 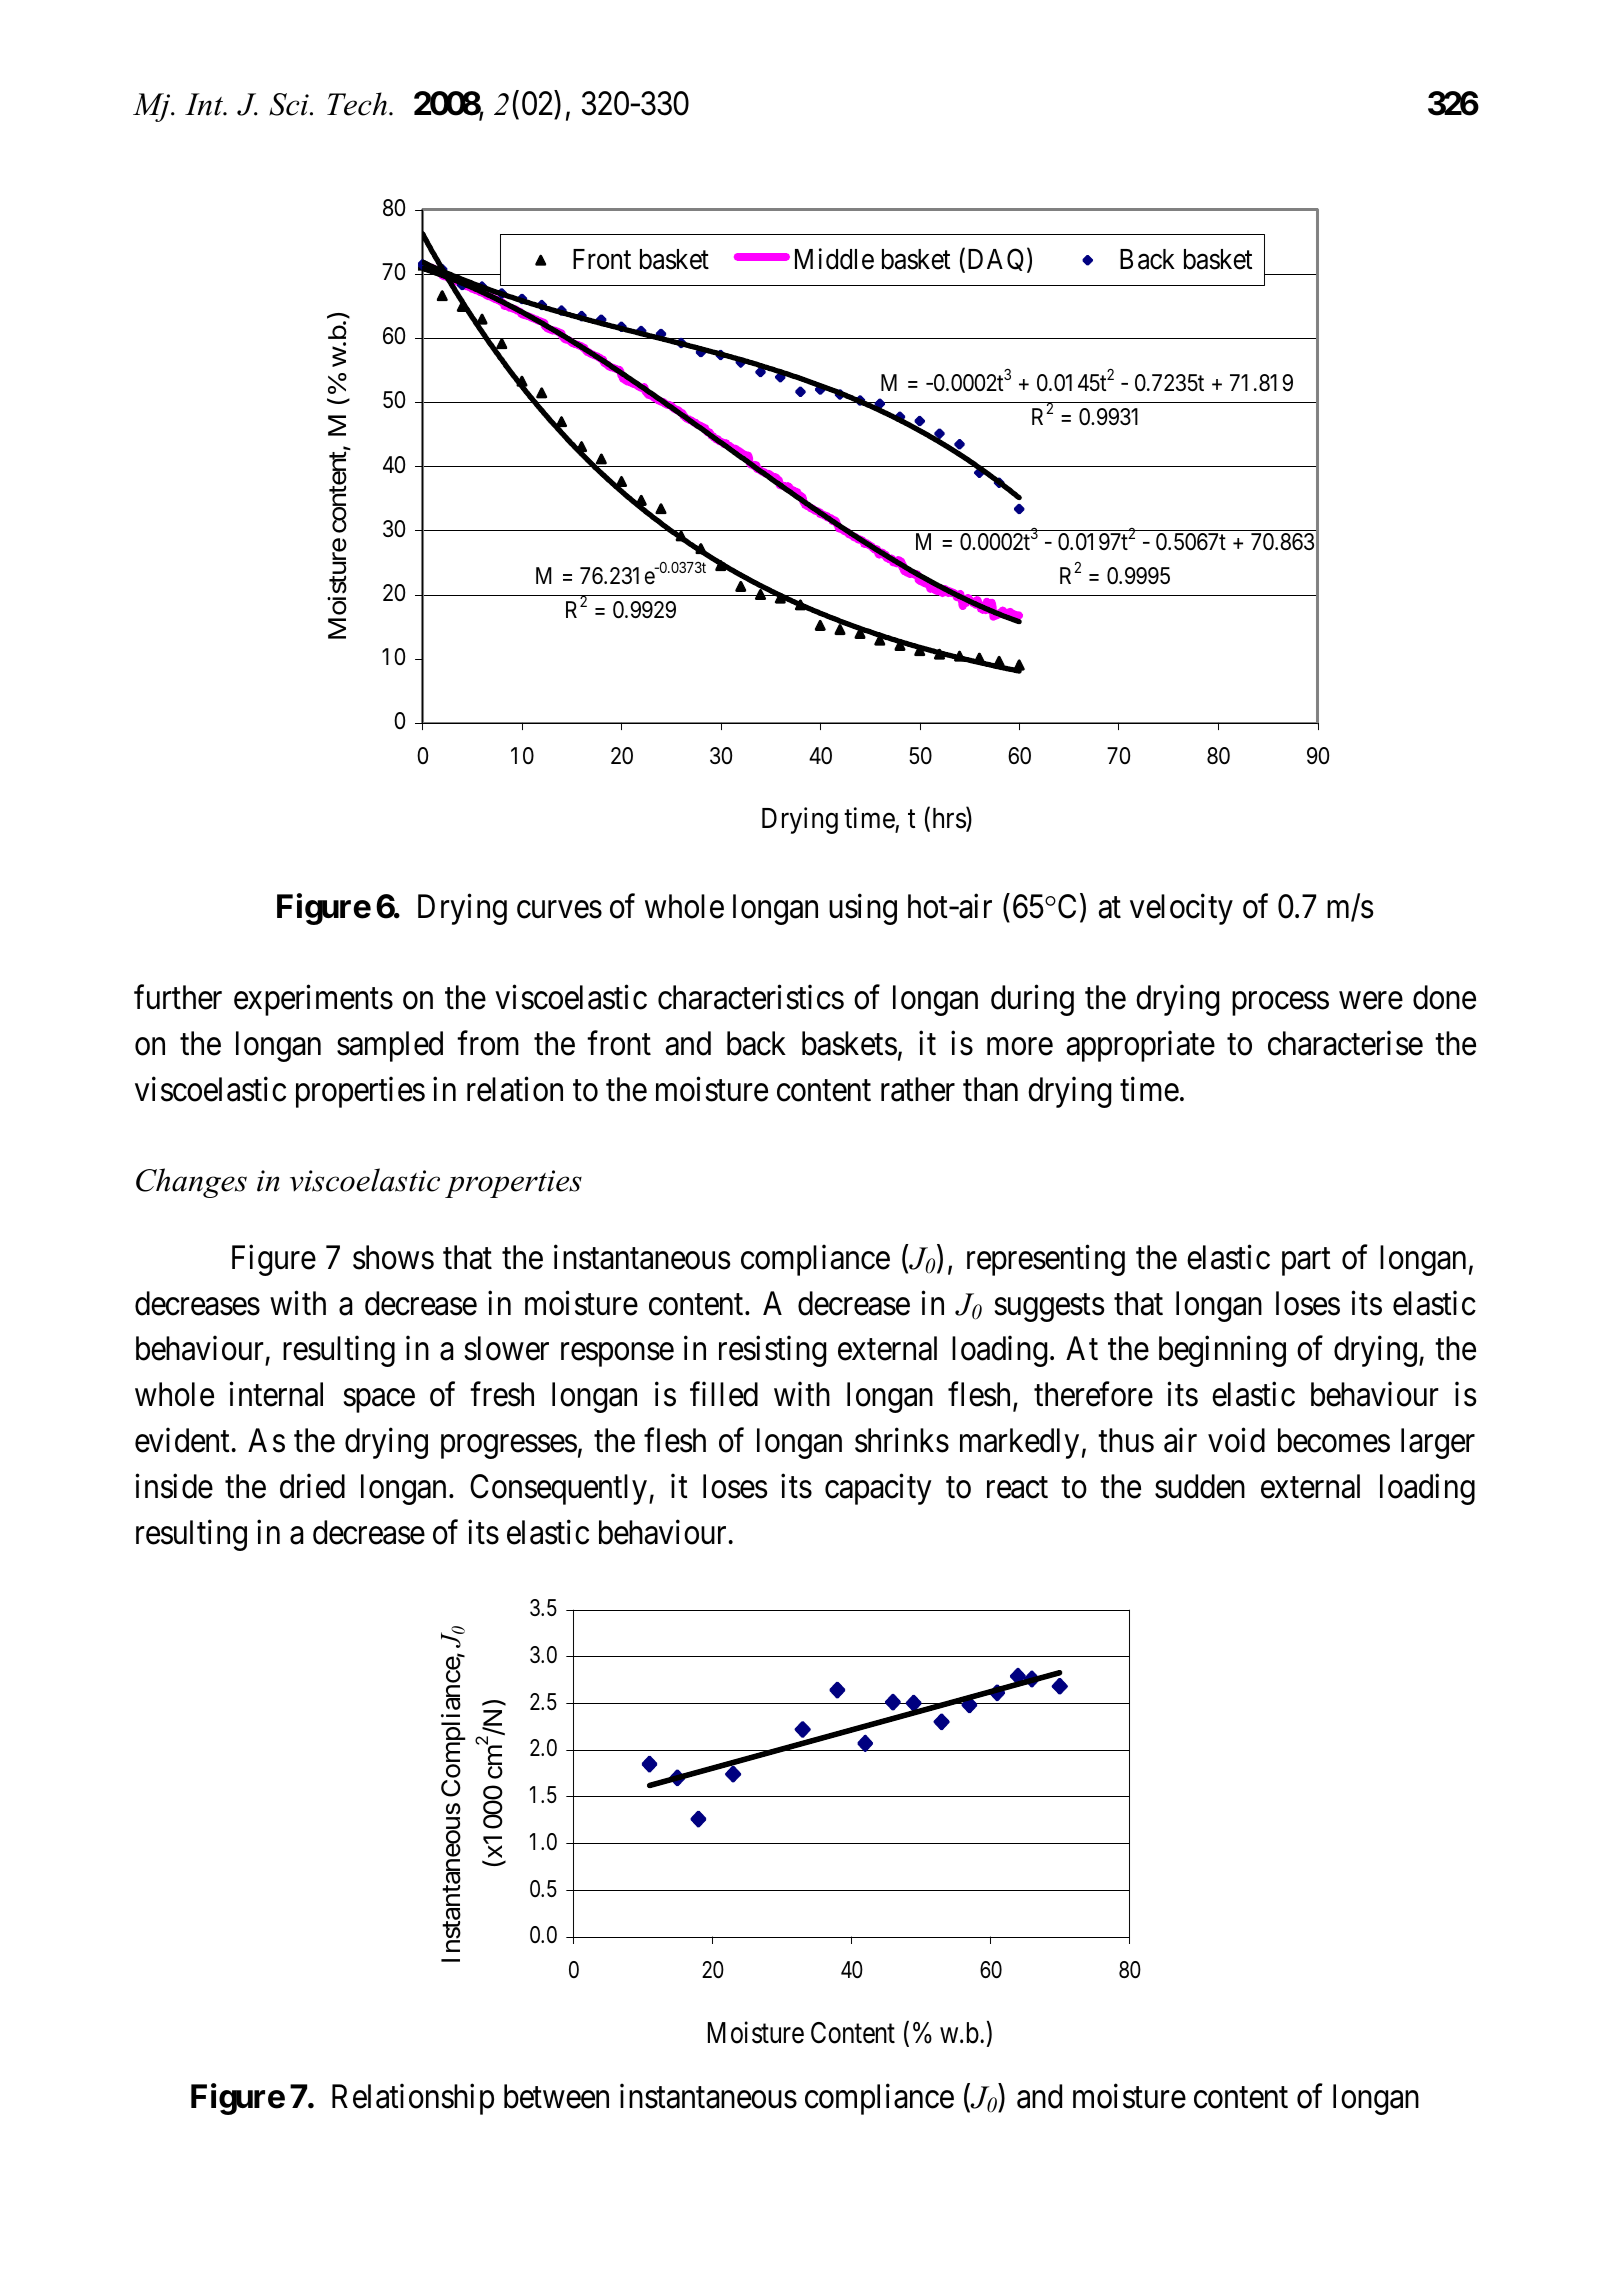 What do you see at coordinates (863, 909) in the image?
I see `using` at bounding box center [863, 909].
